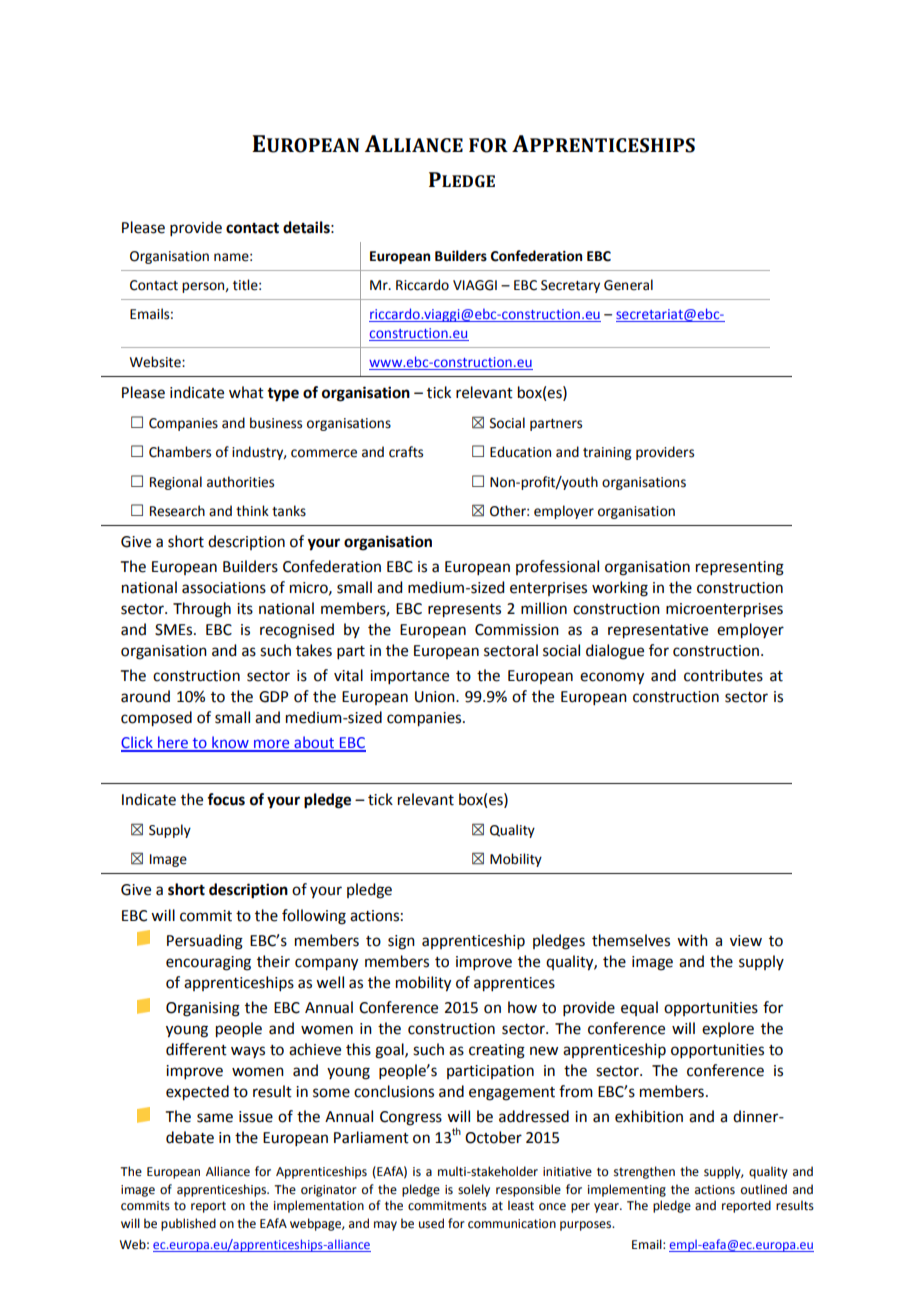  What do you see at coordinates (188, 1224) in the page?
I see `published` at bounding box center [188, 1224].
